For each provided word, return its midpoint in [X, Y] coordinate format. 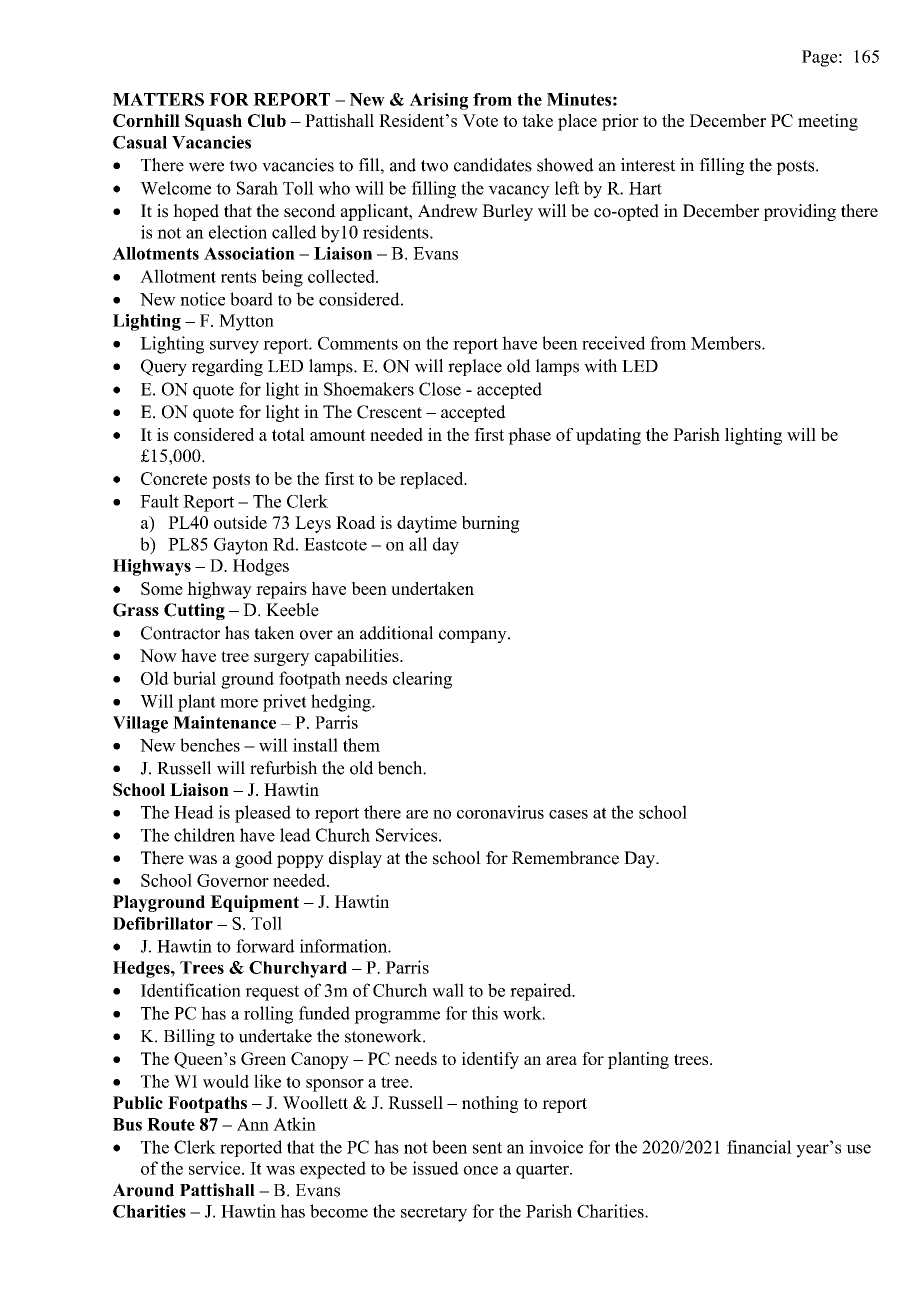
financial [759, 1147]
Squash [213, 122]
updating [608, 436]
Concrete [174, 478]
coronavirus [500, 812]
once [480, 1170]
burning [491, 524]
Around [143, 1190]
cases [568, 814]
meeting [828, 122]
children [204, 835]
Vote [480, 120]
